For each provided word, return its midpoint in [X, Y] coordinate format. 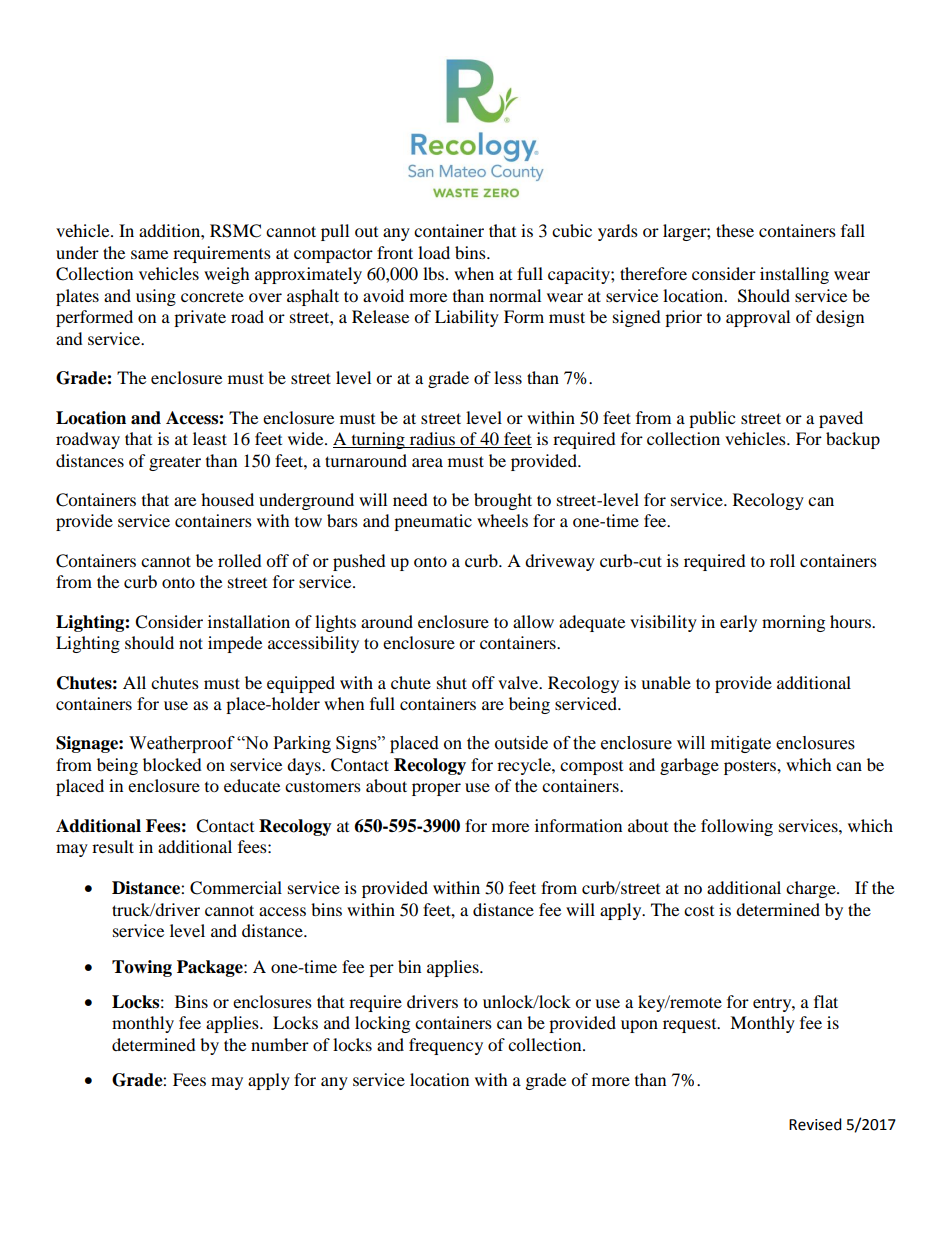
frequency [446, 1046]
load [434, 252]
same [149, 254]
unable [666, 682]
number [280, 1044]
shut [452, 682]
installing [794, 275]
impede [235, 644]
